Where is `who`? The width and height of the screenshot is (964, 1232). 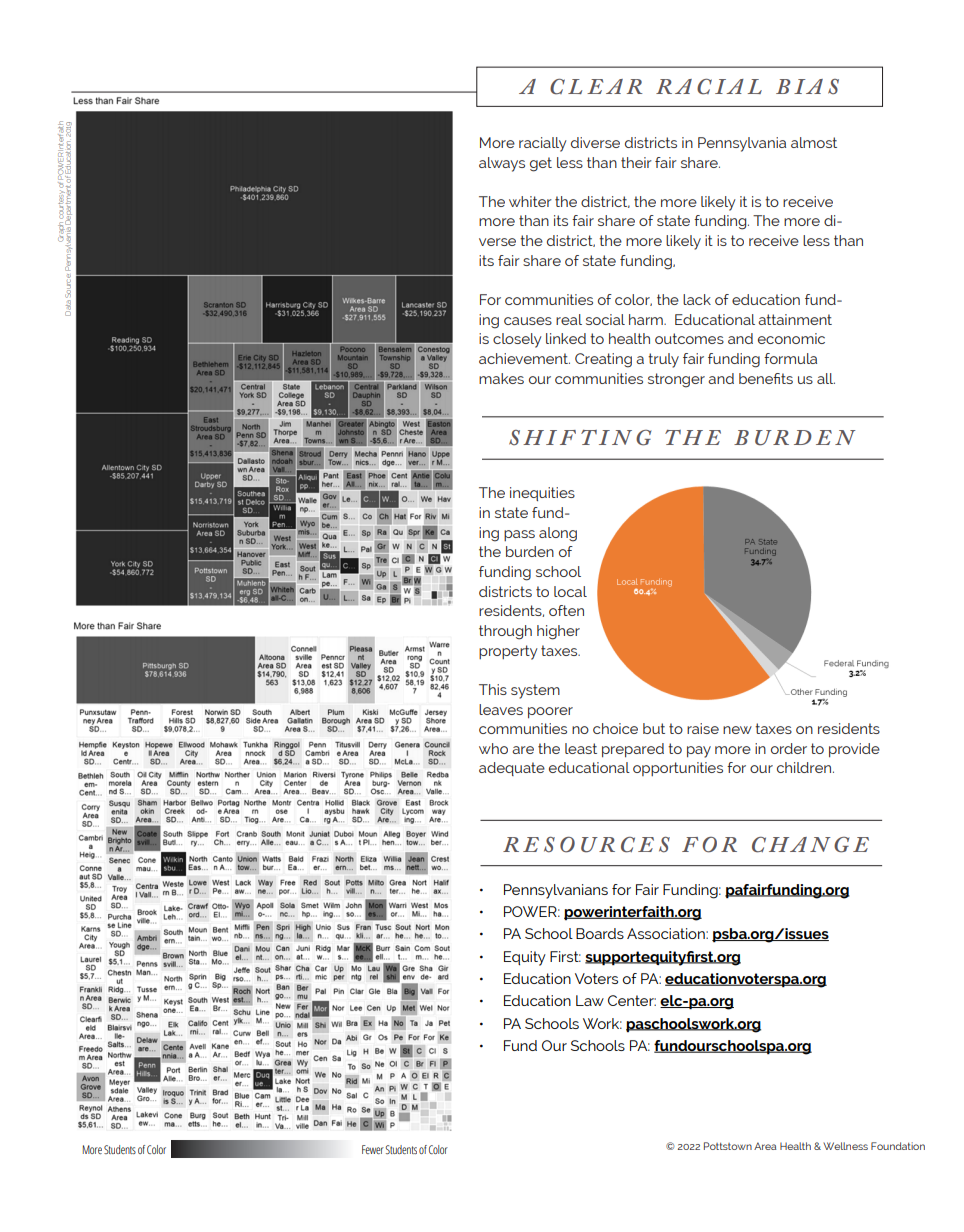
who is located at coordinates (493, 748).
